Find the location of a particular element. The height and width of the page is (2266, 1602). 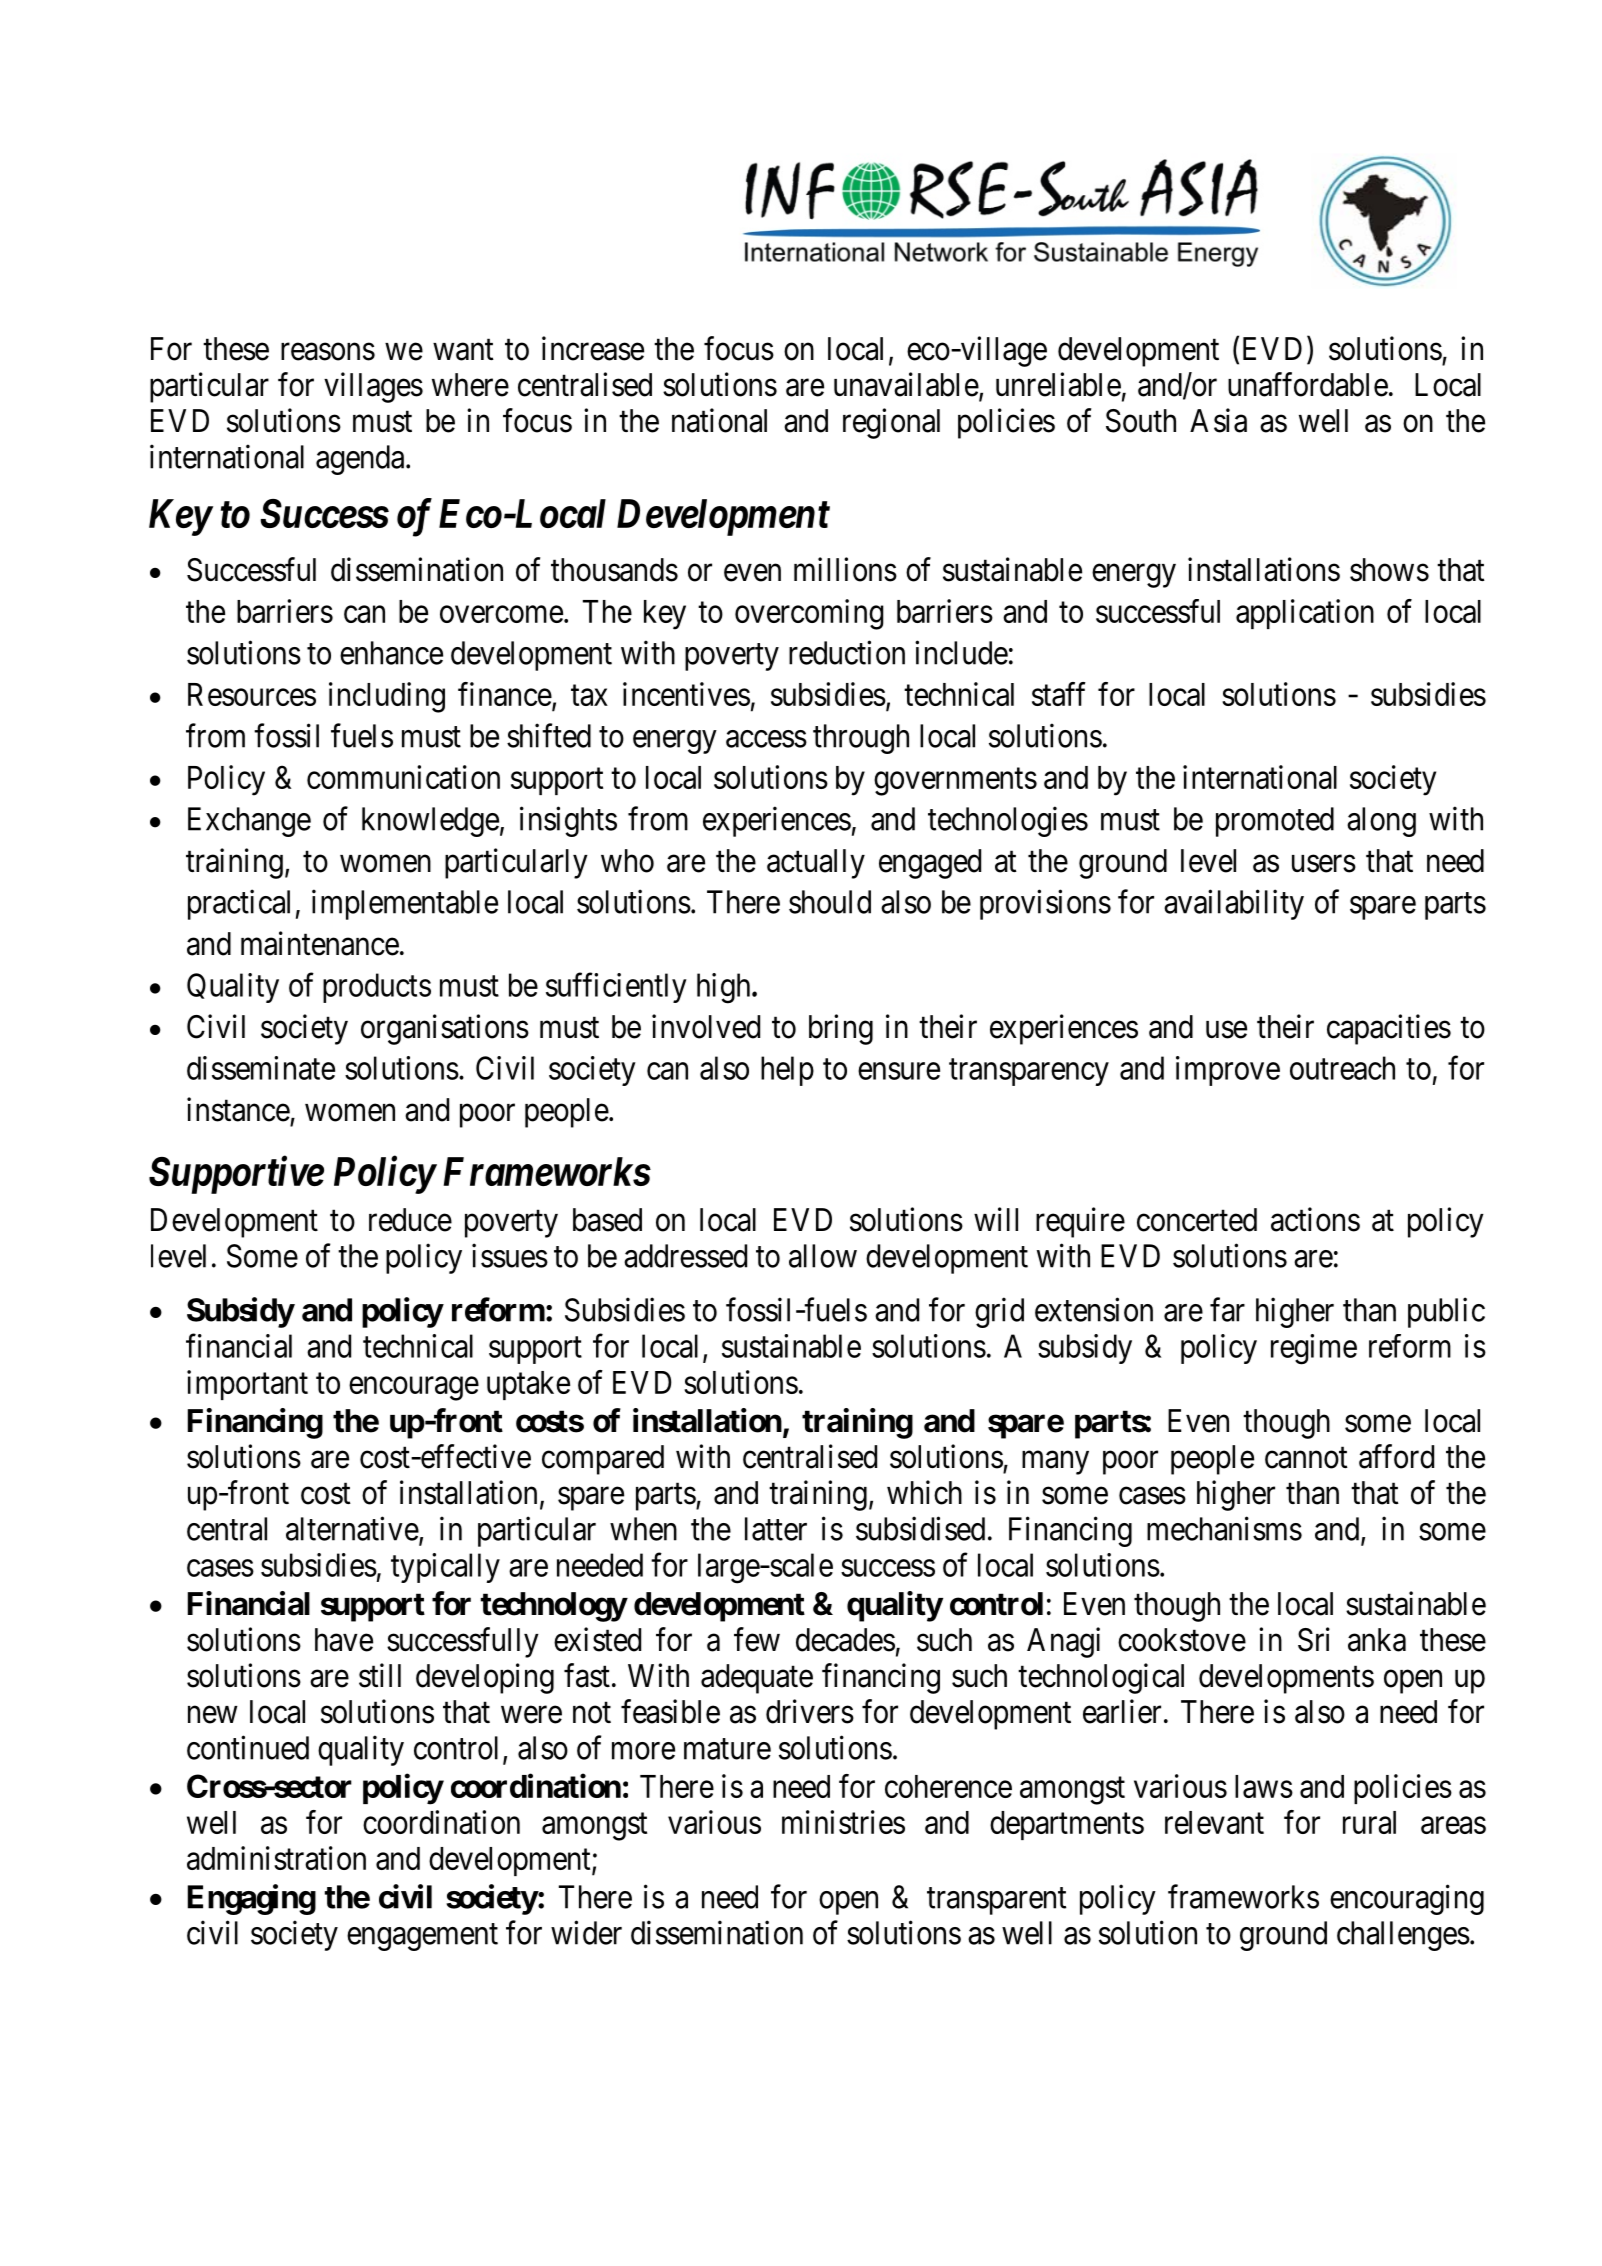

latter is located at coordinates (776, 1529).
